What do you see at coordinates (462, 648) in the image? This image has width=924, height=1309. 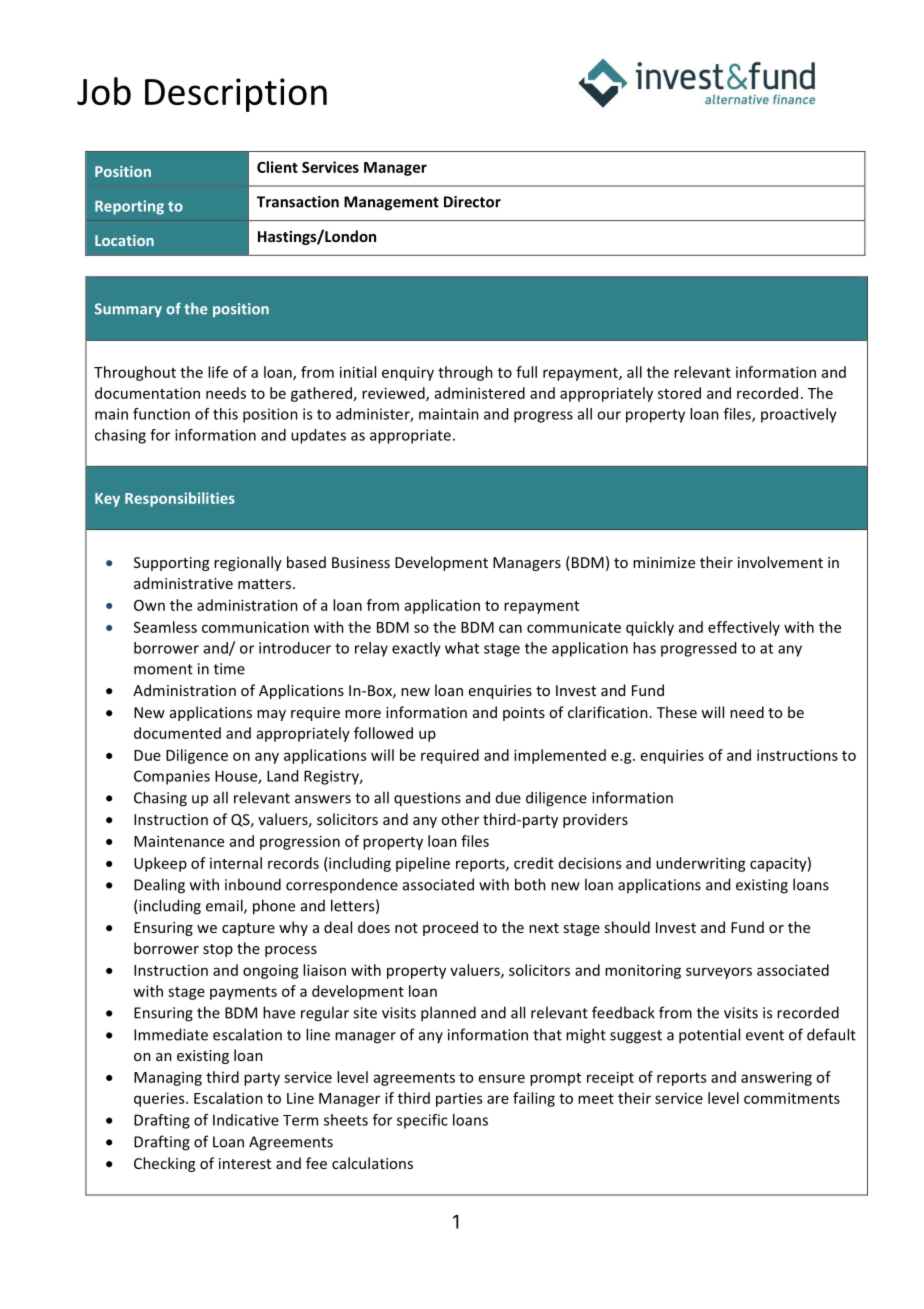 I see `what` at bounding box center [462, 648].
